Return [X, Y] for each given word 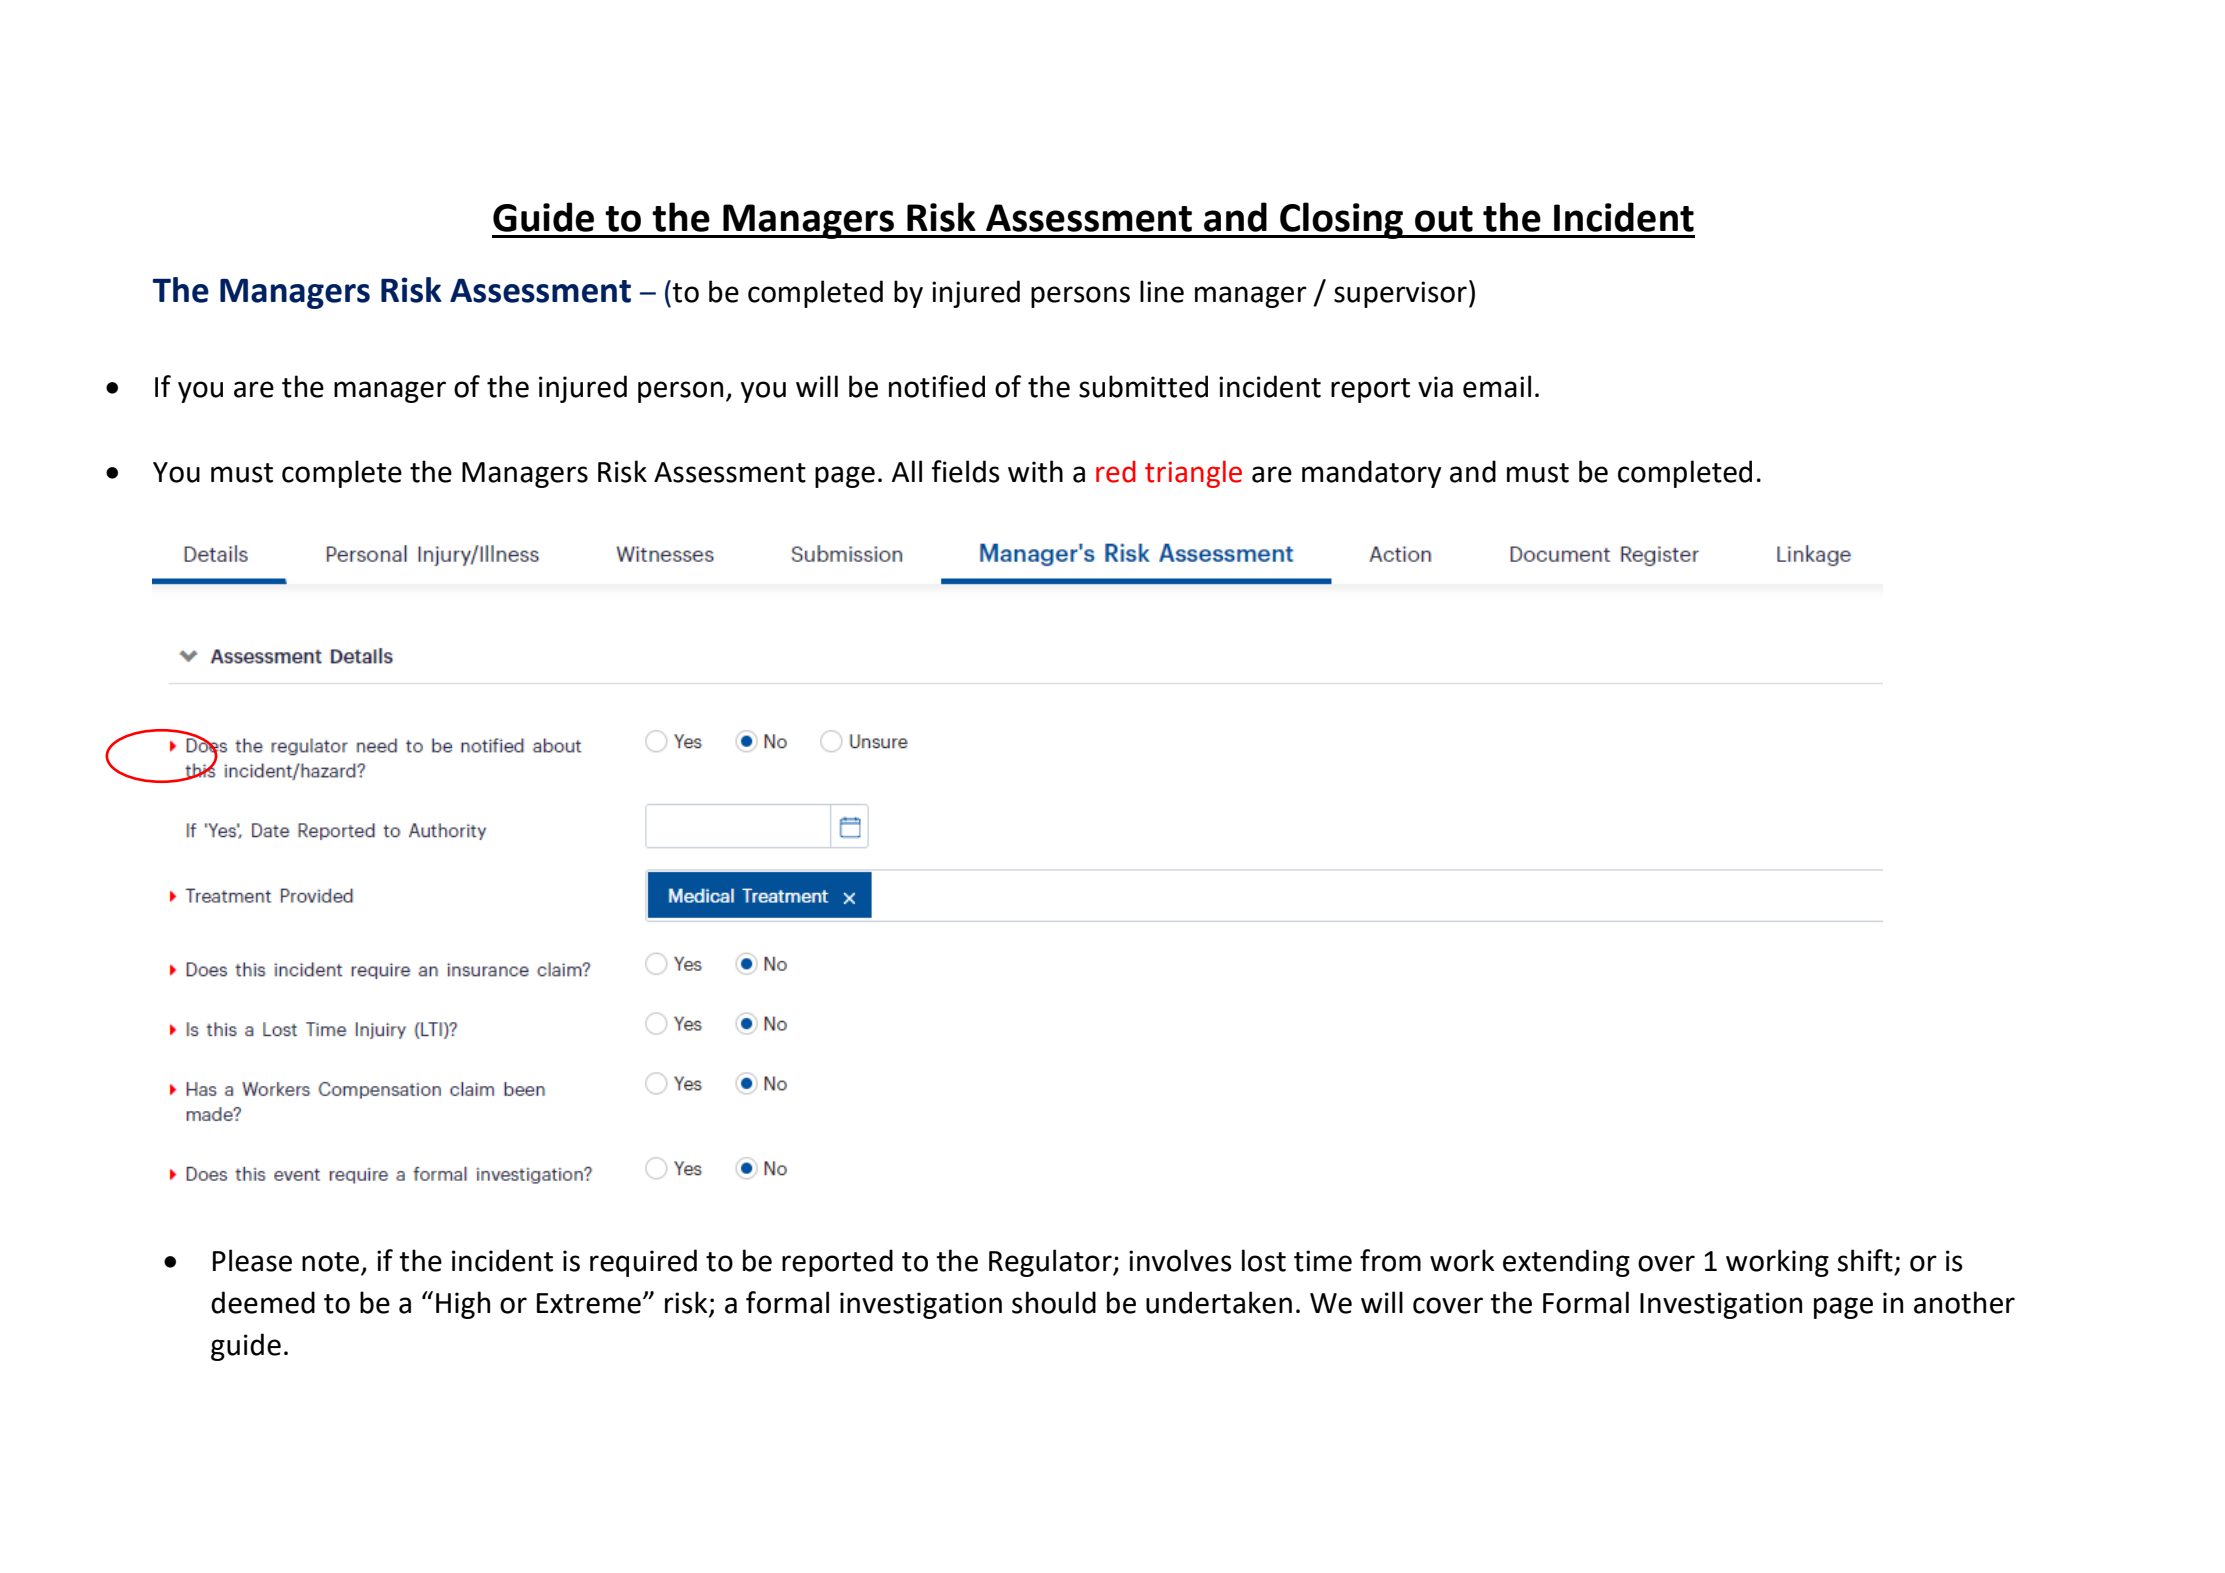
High [463, 1305]
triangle [1193, 474]
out [1444, 219]
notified [937, 386]
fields [966, 471]
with [1035, 471]
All [907, 471]
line [1162, 291]
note [330, 1262]
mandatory [1371, 474]
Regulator [1051, 1263]
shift [1865, 1260]
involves [1180, 1260]
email [1497, 386]
